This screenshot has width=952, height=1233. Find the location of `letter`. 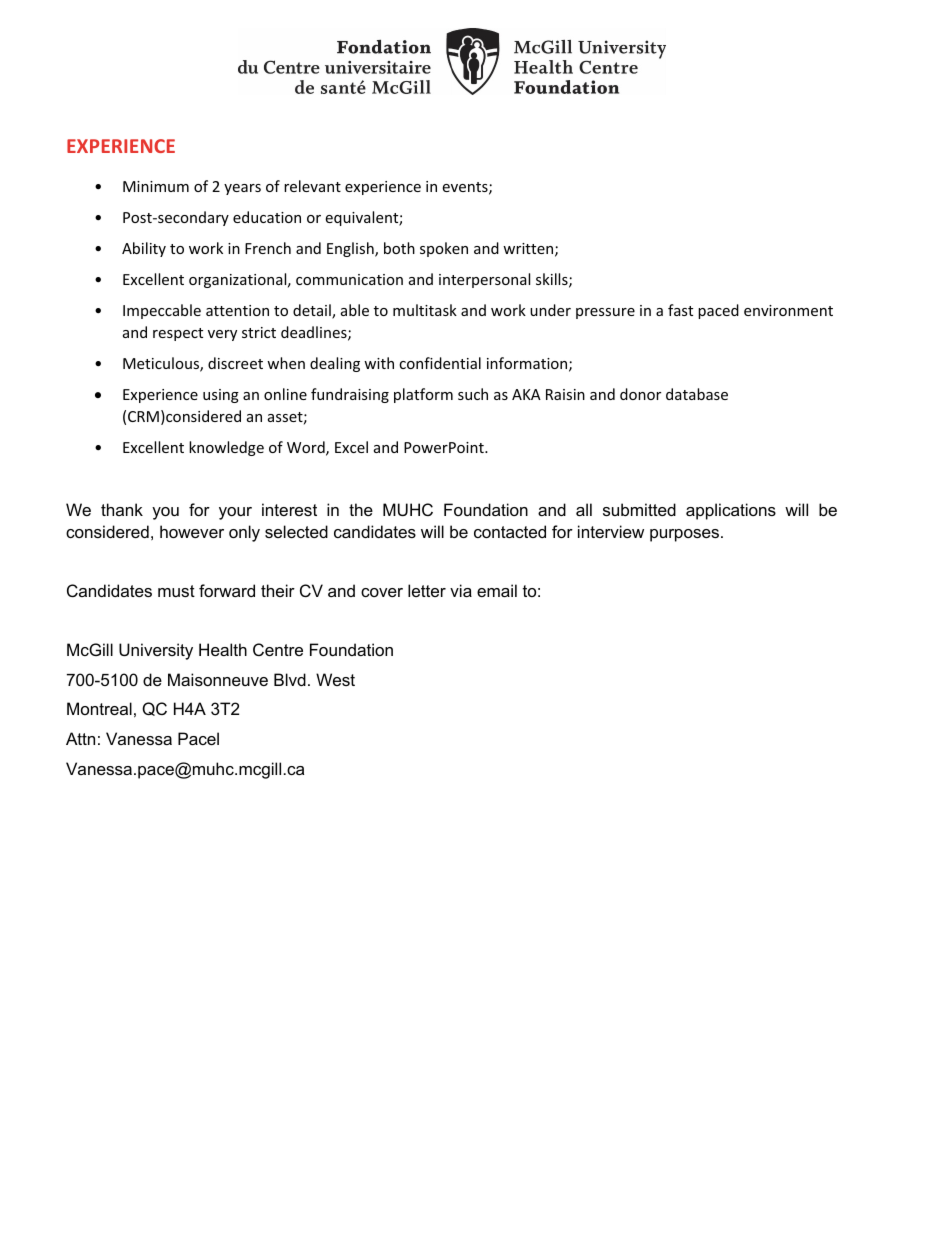

letter is located at coordinates (427, 590).
